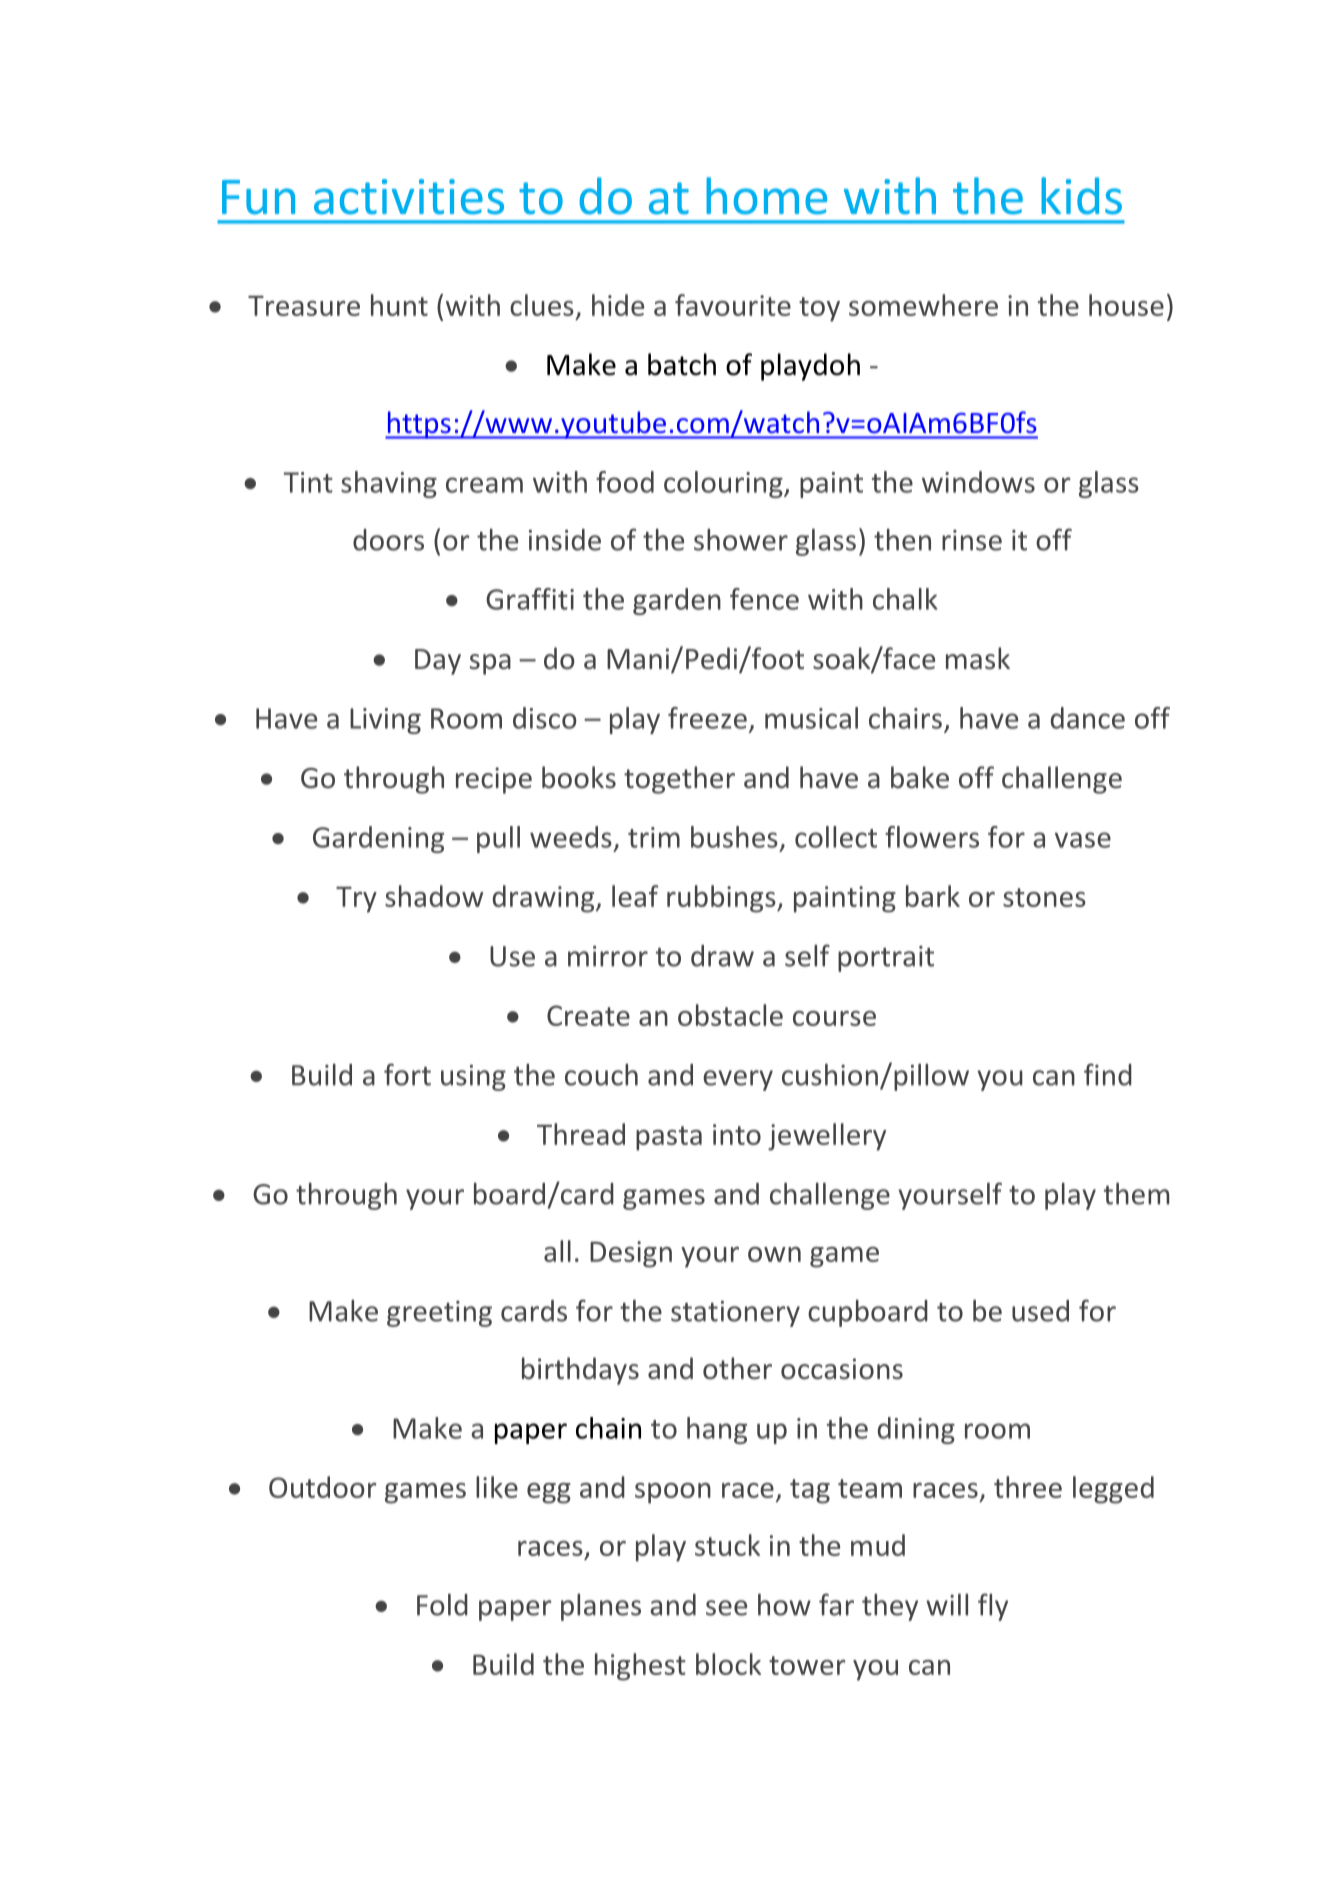 The image size is (1342, 1897). Describe the element at coordinates (1081, 196) in the page. I see `kids` at that location.
